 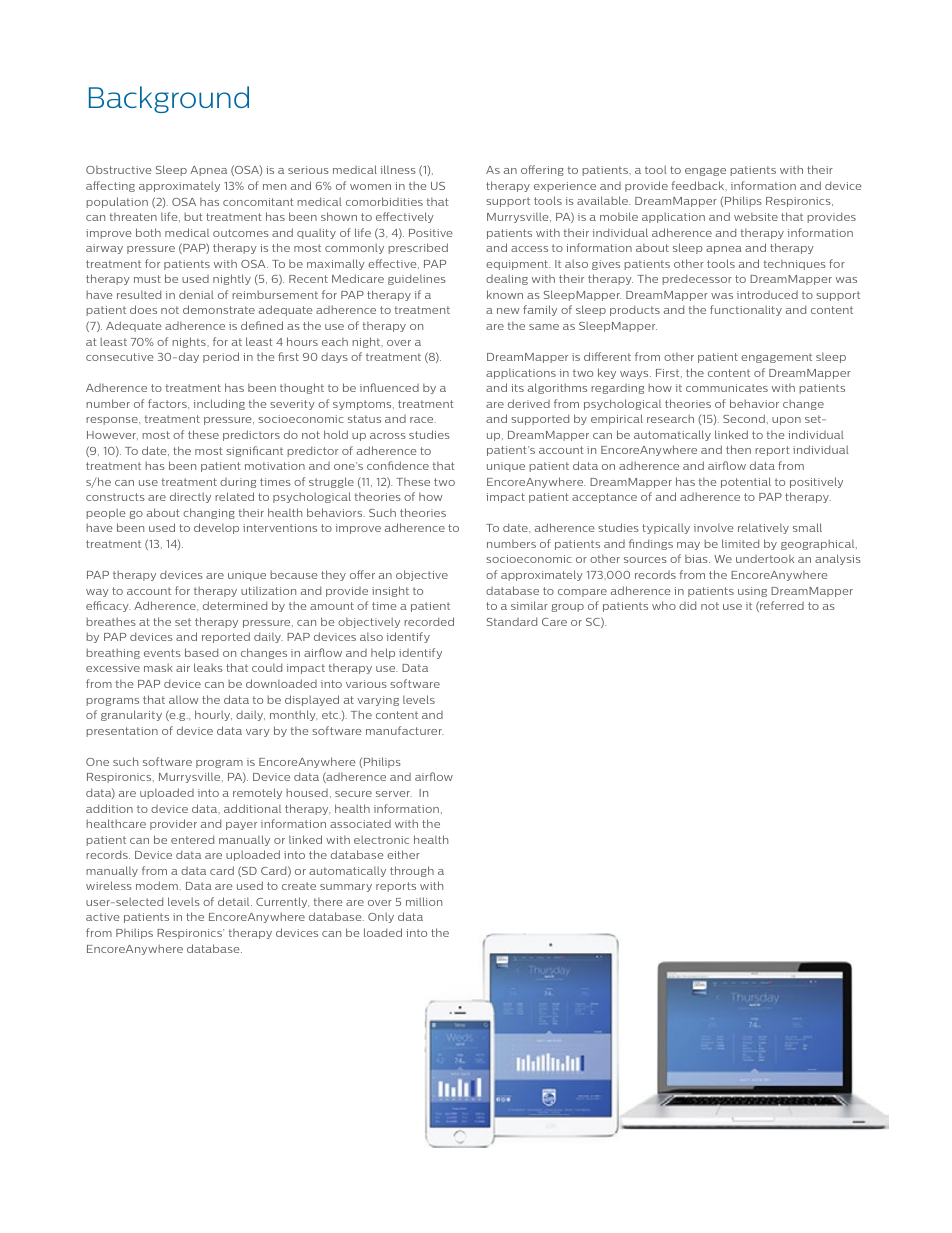 I want to click on using, so click(x=752, y=592).
